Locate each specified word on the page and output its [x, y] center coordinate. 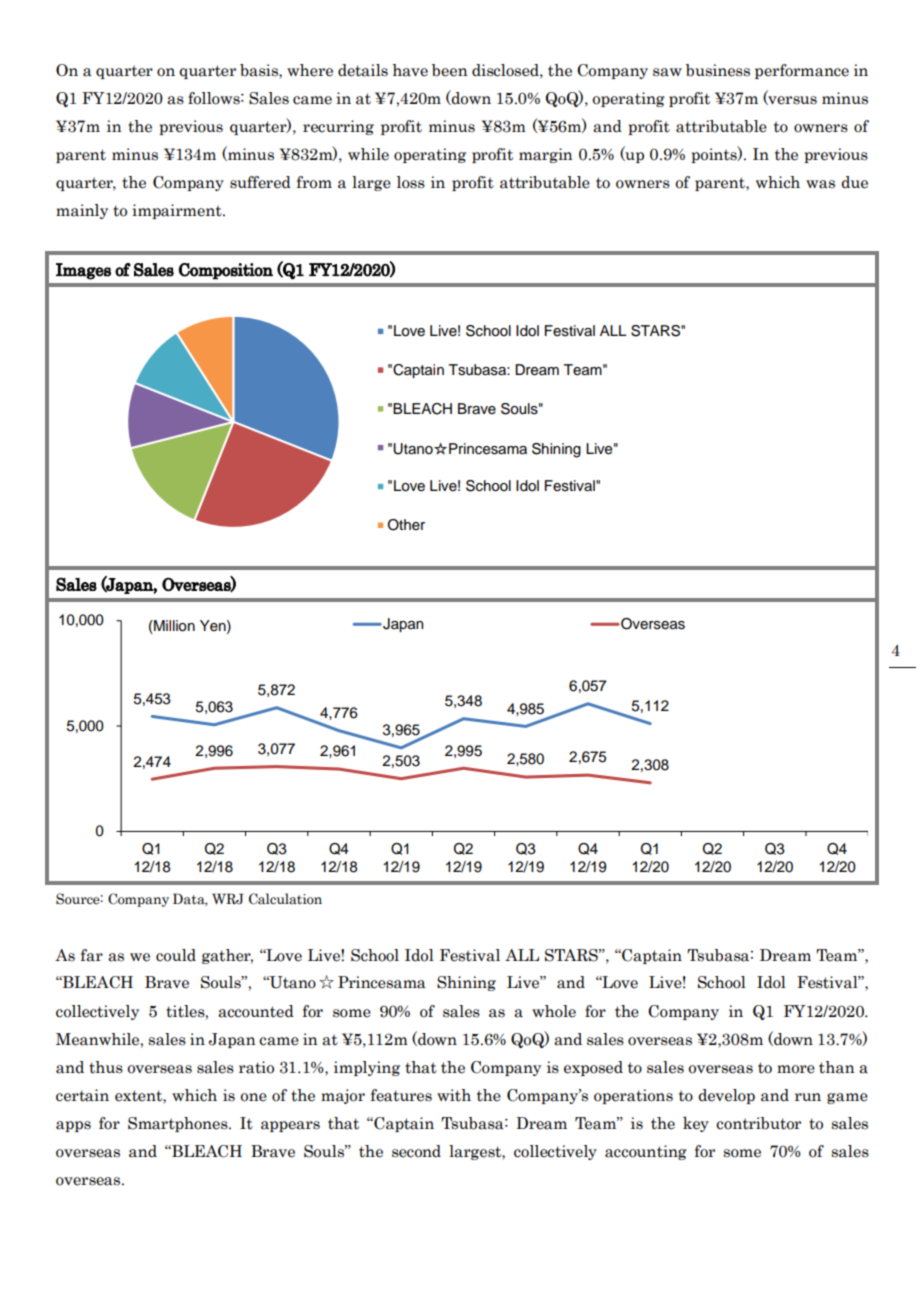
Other [406, 525]
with [454, 1095]
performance [802, 71]
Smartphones [179, 1124]
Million [173, 626]
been [450, 70]
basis [260, 71]
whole [554, 1011]
